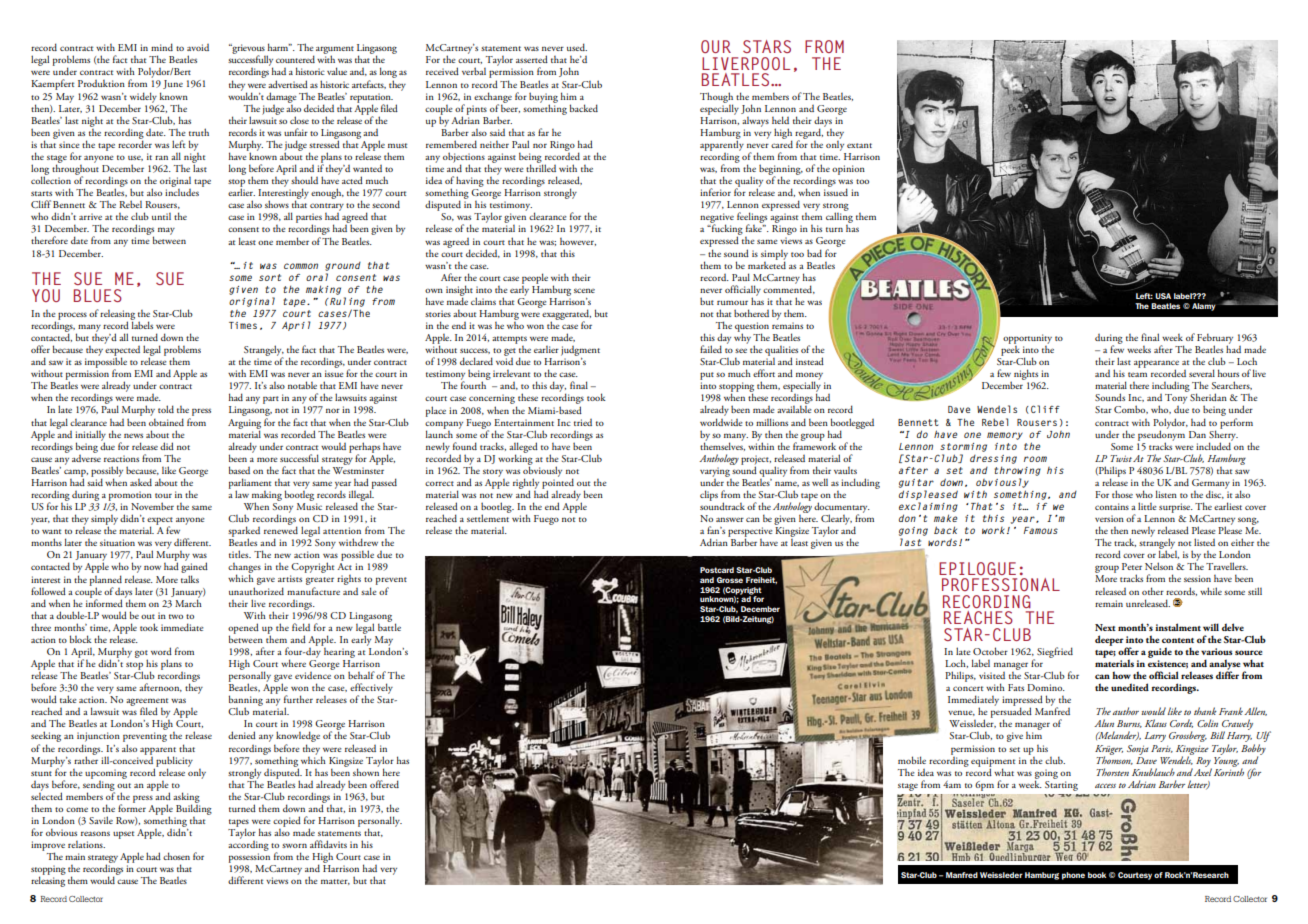 Image resolution: width=1308 pixels, height=924 pixels. What do you see at coordinates (577, 47) in the document?
I see `used` at bounding box center [577, 47].
